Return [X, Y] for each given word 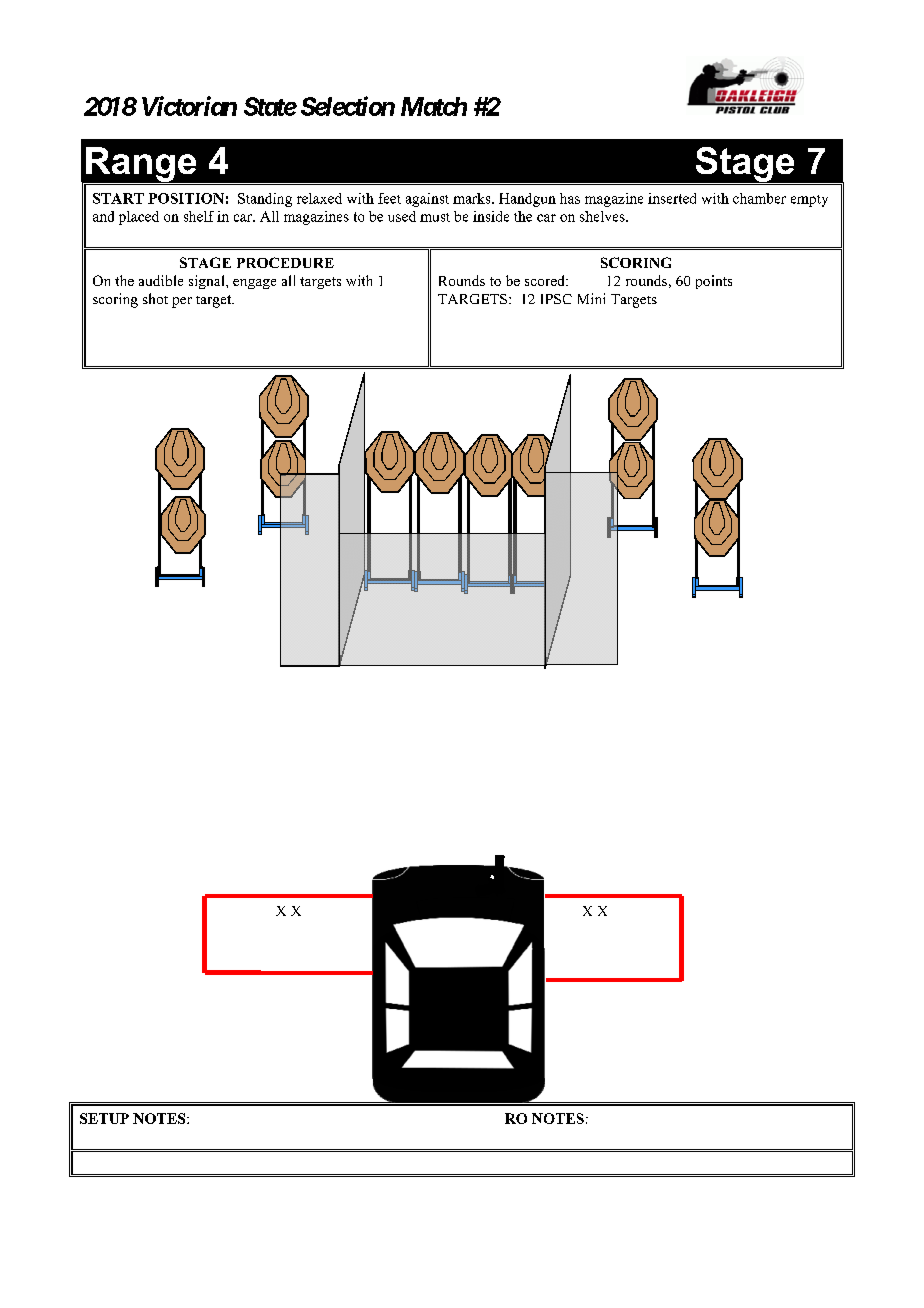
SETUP [104, 1118]
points [714, 282]
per [182, 302]
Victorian [189, 106]
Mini [591, 298]
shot [155, 298]
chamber [759, 198]
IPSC [556, 299]
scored [546, 280]
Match [434, 106]
